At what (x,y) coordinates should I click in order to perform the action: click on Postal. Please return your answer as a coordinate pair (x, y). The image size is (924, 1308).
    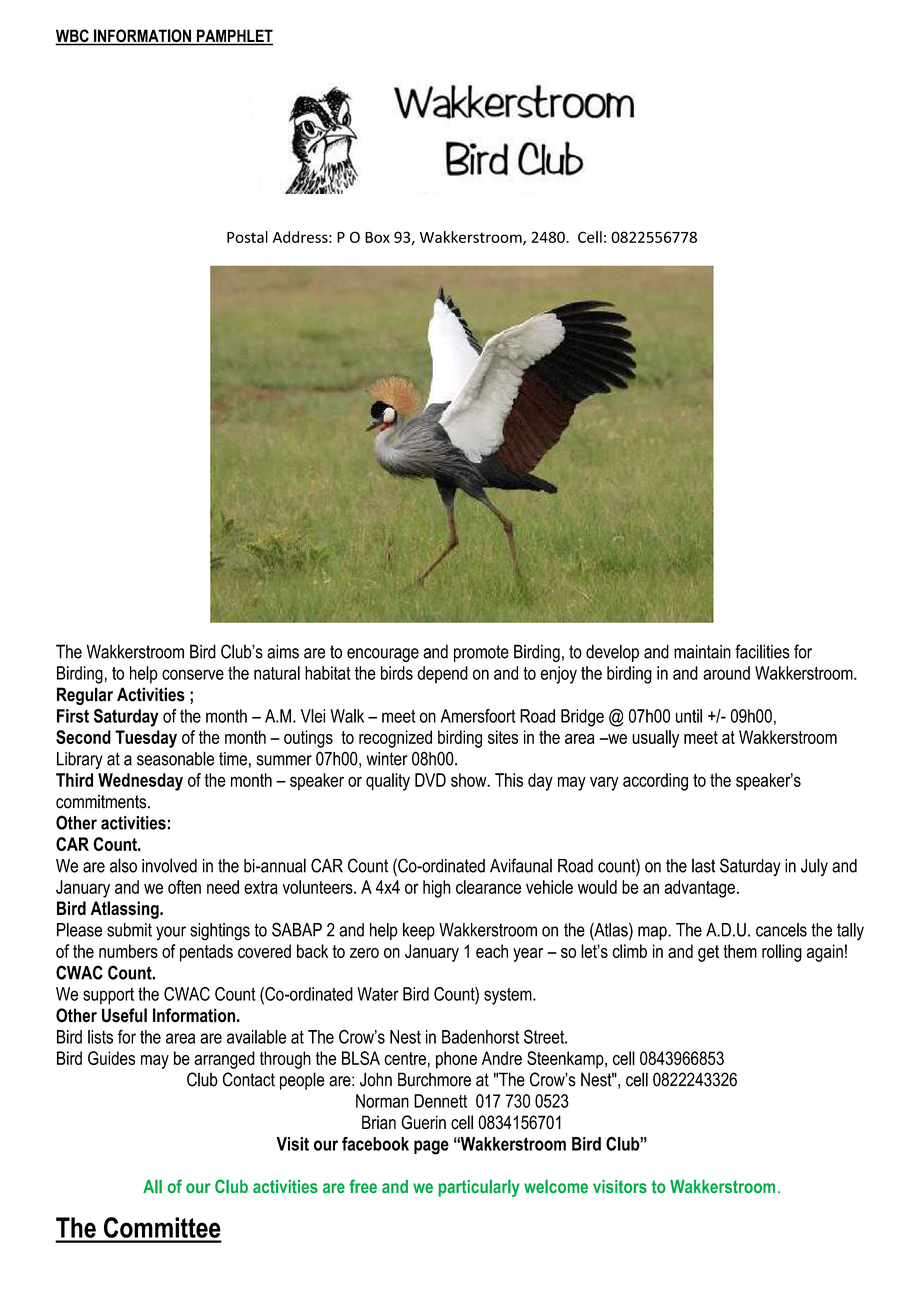
    Looking at the image, I should click on (247, 237).
